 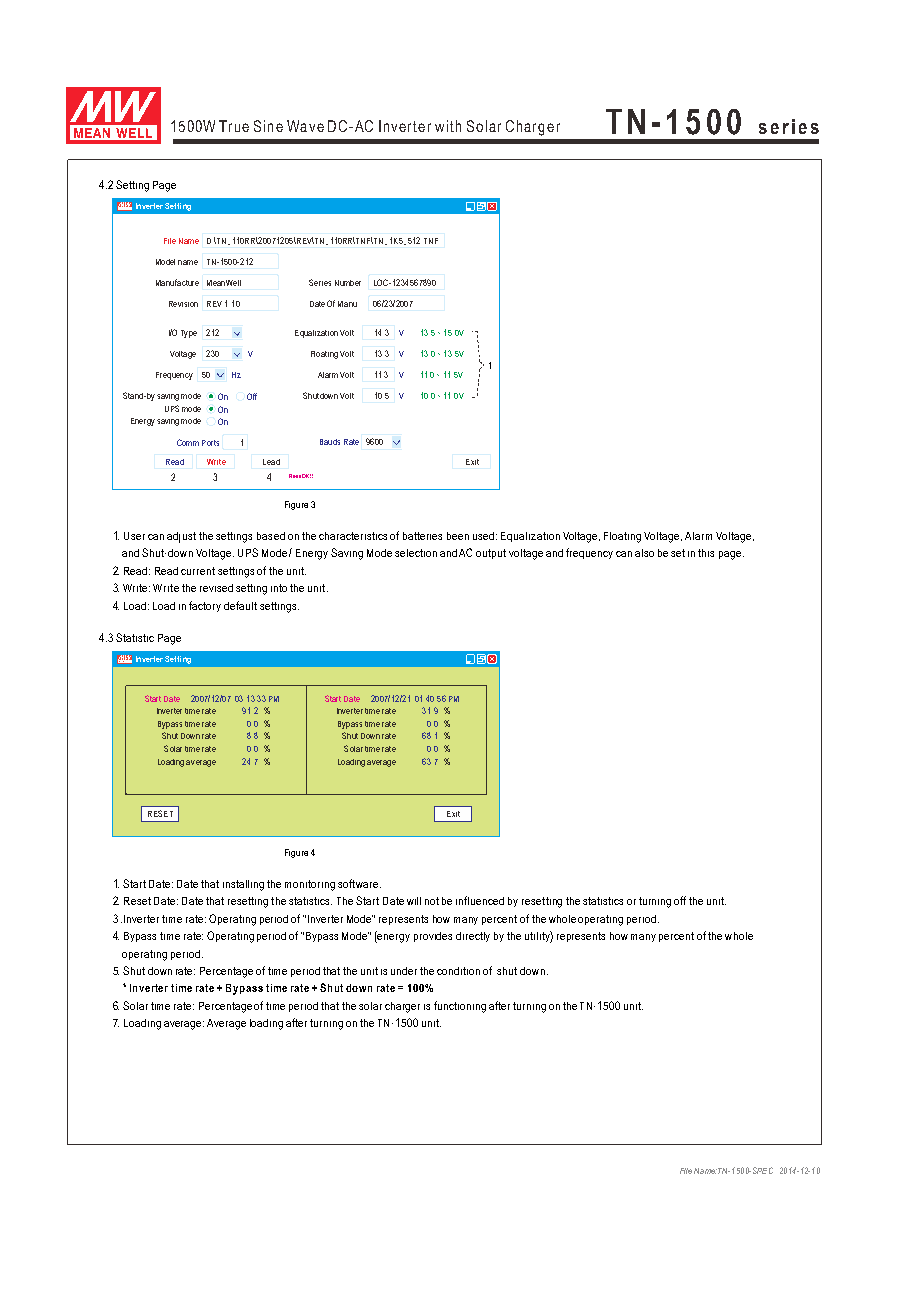 I want to click on True, so click(x=234, y=126).
